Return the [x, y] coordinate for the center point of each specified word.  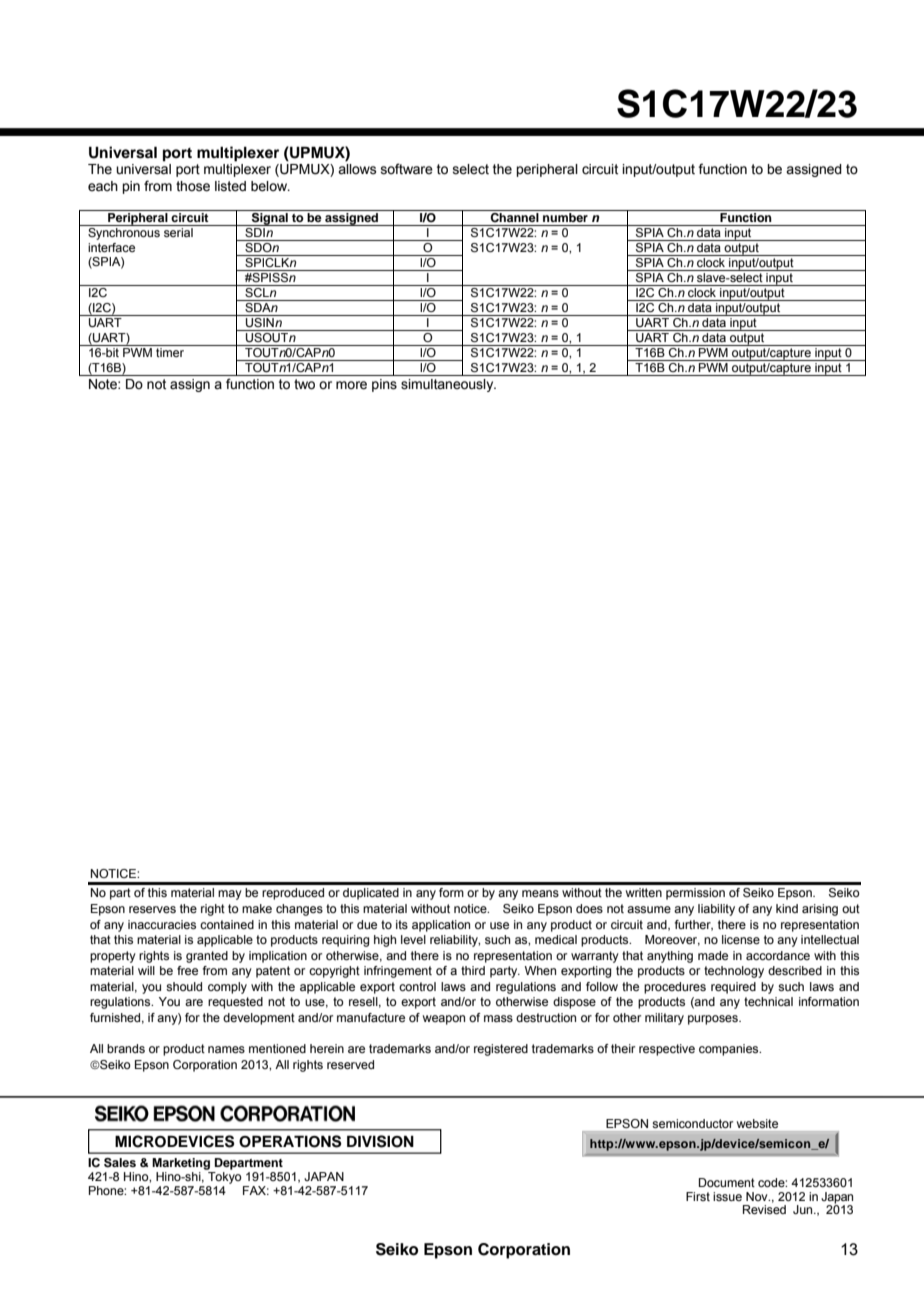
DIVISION [380, 1141]
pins [384, 385]
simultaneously [448, 385]
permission [695, 894]
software [407, 169]
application [441, 926]
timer [170, 352]
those [193, 186]
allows [357, 169]
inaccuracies [162, 924]
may [230, 895]
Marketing [181, 1164]
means [540, 893]
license [741, 939]
